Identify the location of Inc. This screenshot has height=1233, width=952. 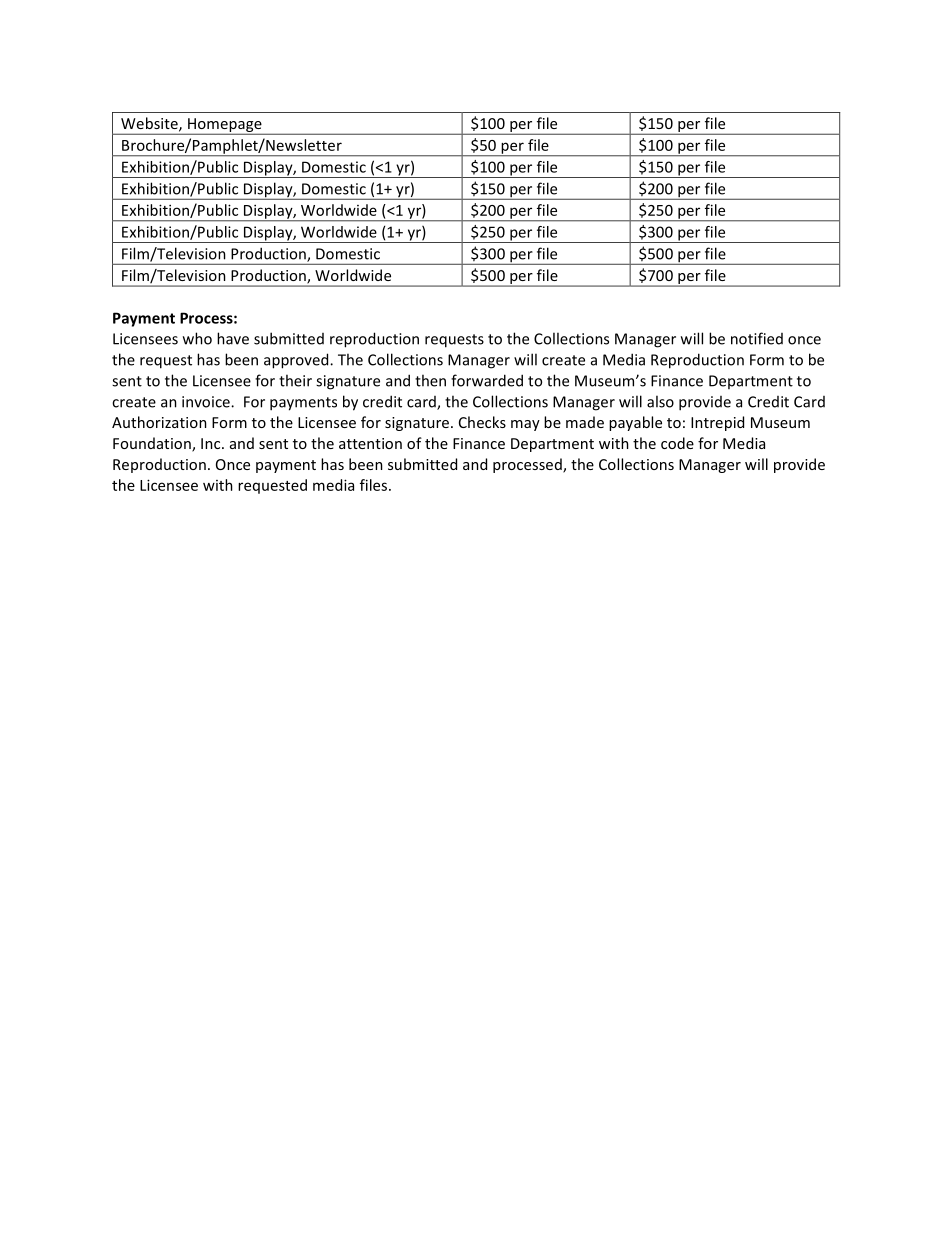
(212, 443).
